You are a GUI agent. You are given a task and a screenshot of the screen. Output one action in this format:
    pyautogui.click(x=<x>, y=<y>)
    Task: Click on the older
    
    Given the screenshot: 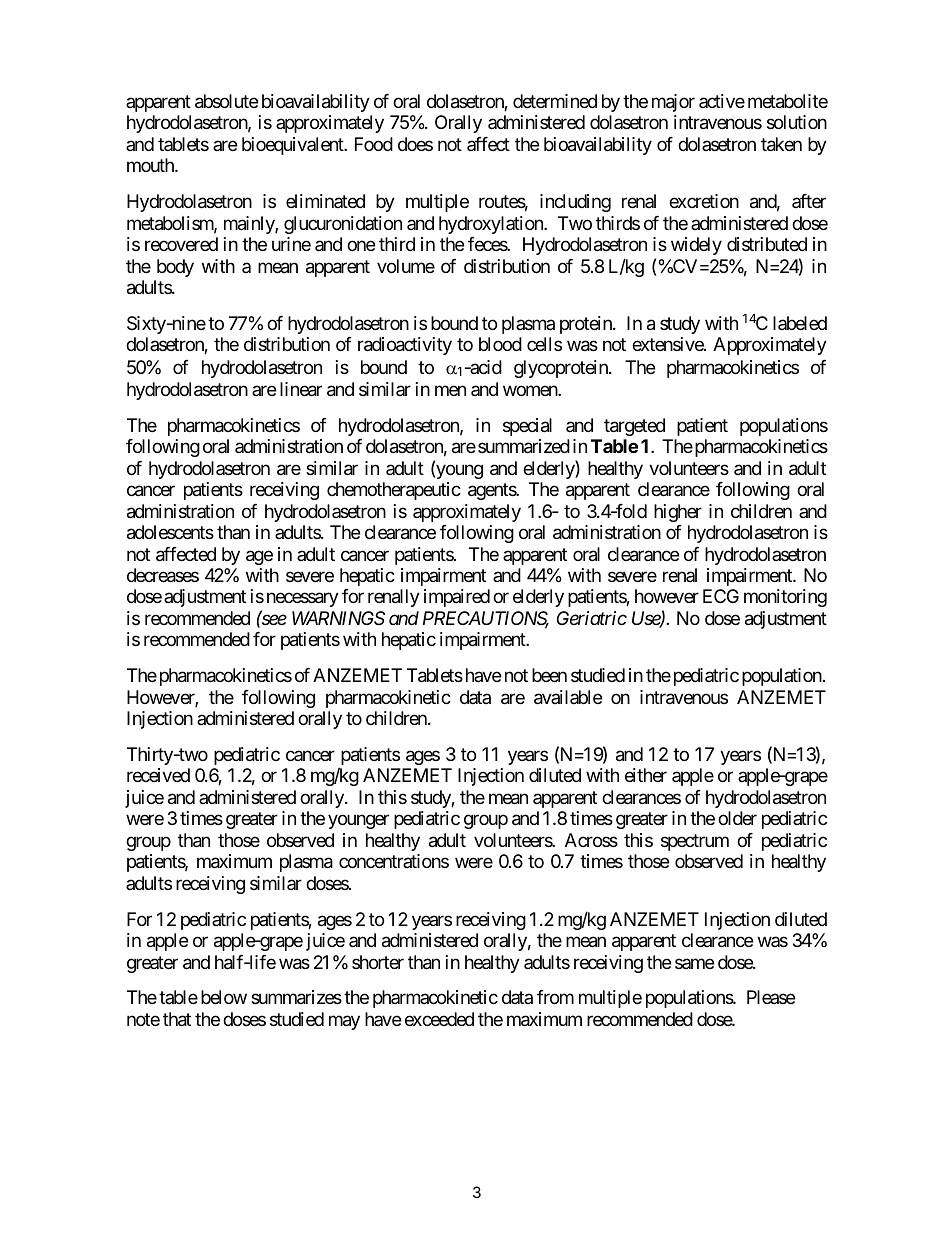 What is the action you would take?
    pyautogui.click(x=737, y=818)
